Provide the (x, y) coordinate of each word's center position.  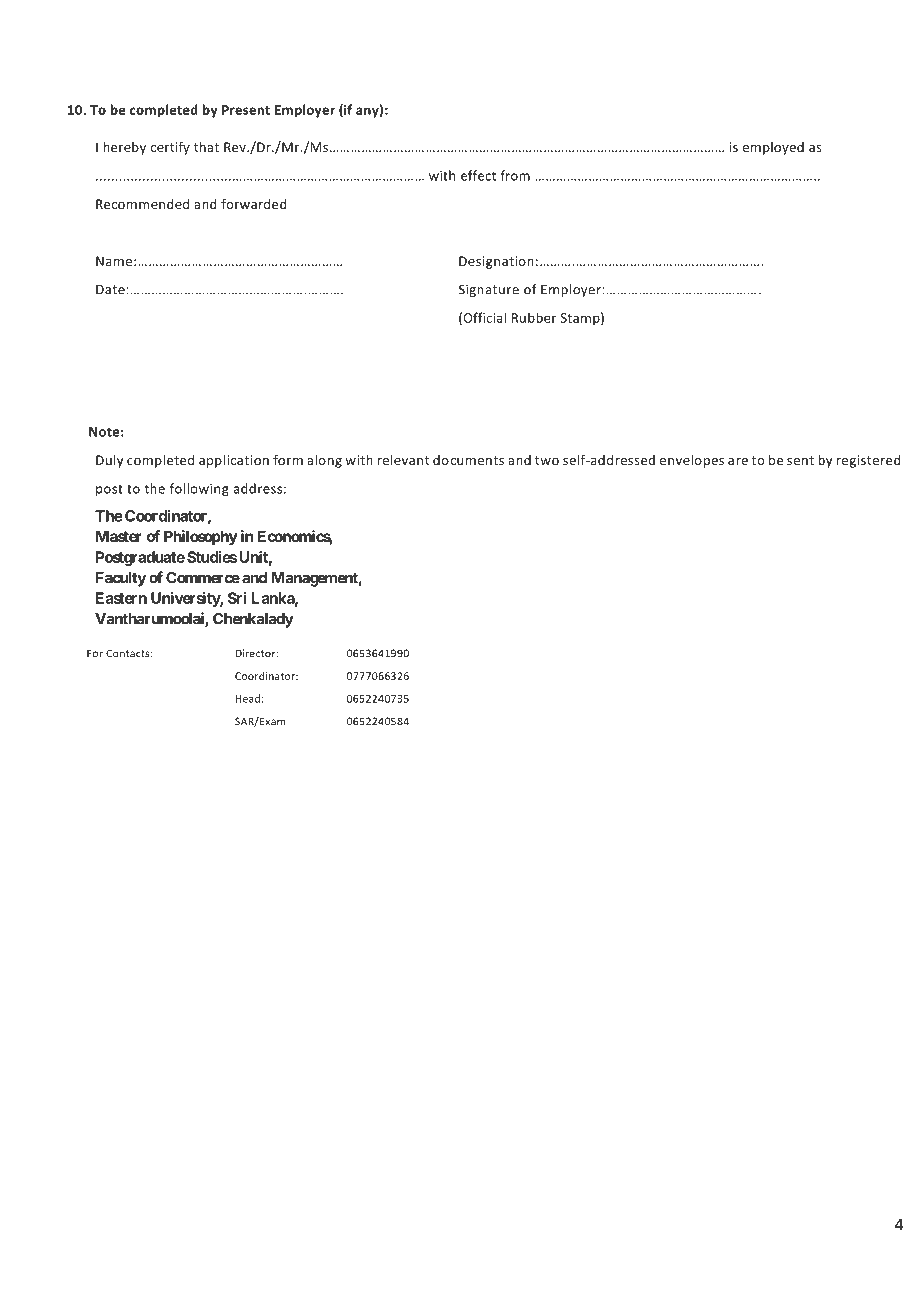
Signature (489, 290)
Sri (237, 598)
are (738, 461)
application (234, 461)
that (206, 147)
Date (110, 289)
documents (468, 460)
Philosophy (201, 537)
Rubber (534, 317)
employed (773, 148)
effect (478, 175)
